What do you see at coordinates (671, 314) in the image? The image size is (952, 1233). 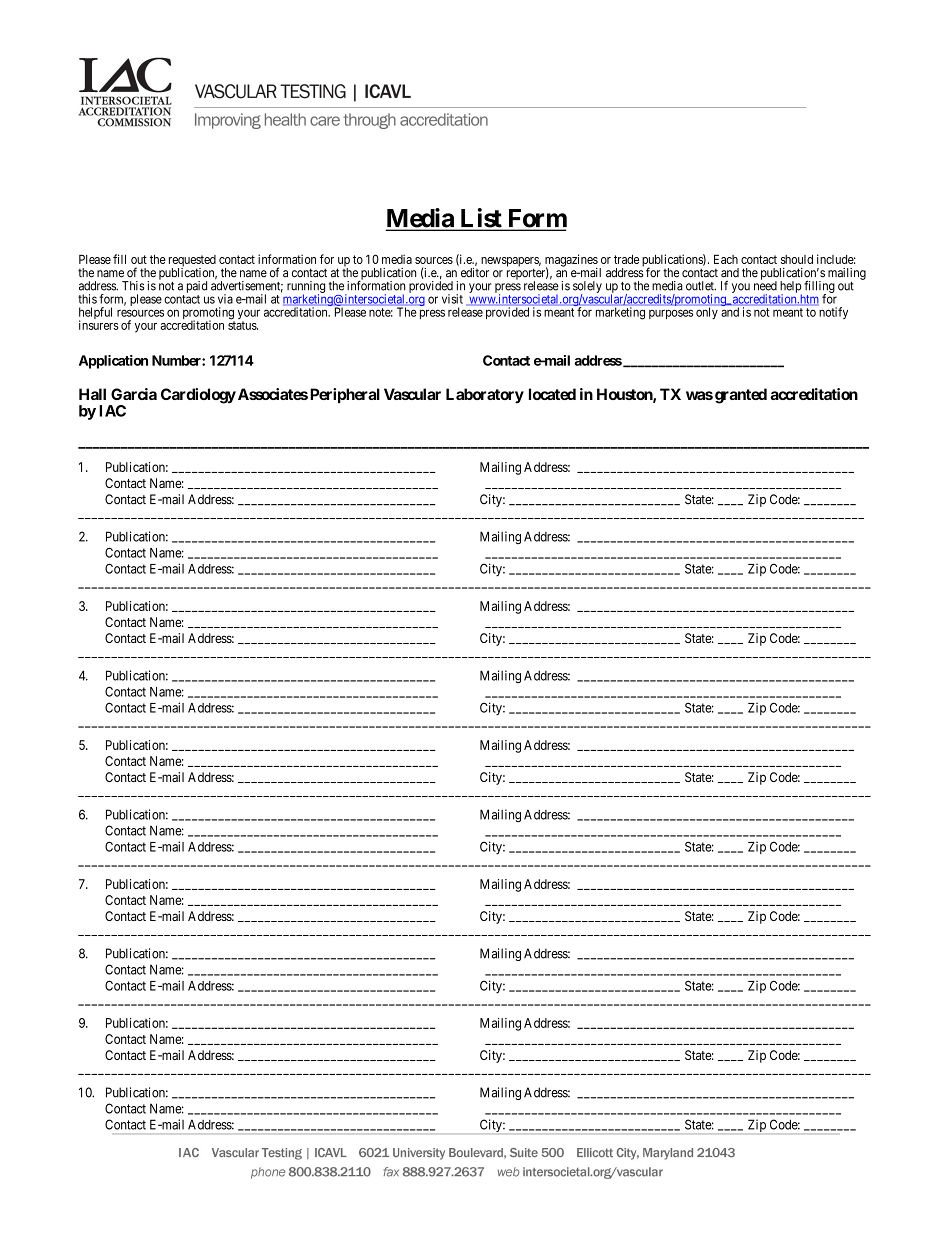 I see `purposes` at bounding box center [671, 314].
